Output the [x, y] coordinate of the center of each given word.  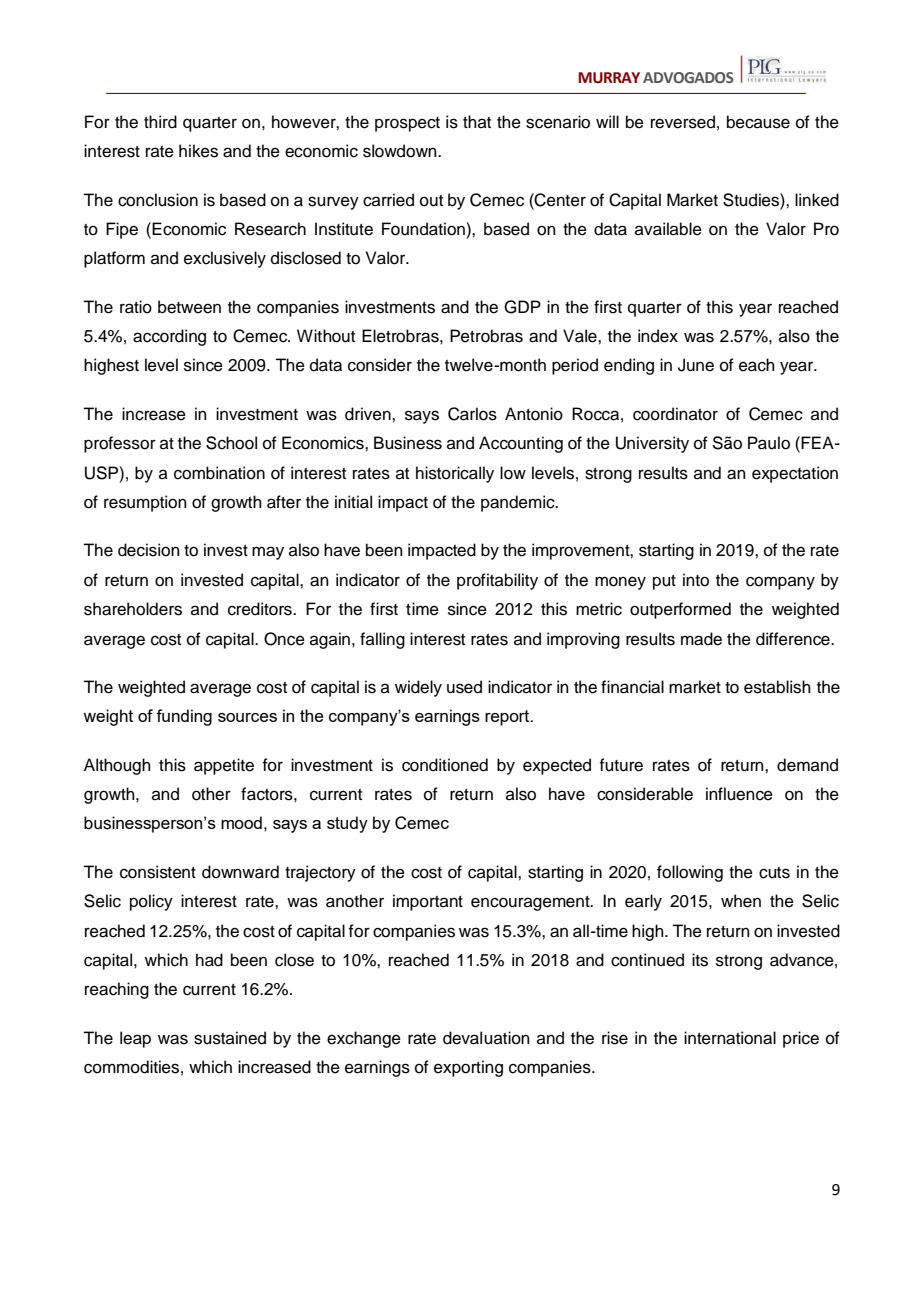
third [160, 122]
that [477, 121]
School [231, 443]
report [508, 718]
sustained [230, 1038]
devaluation [486, 1038]
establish [777, 687]
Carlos [472, 414]
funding [184, 717]
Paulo [769, 443]
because [758, 122]
